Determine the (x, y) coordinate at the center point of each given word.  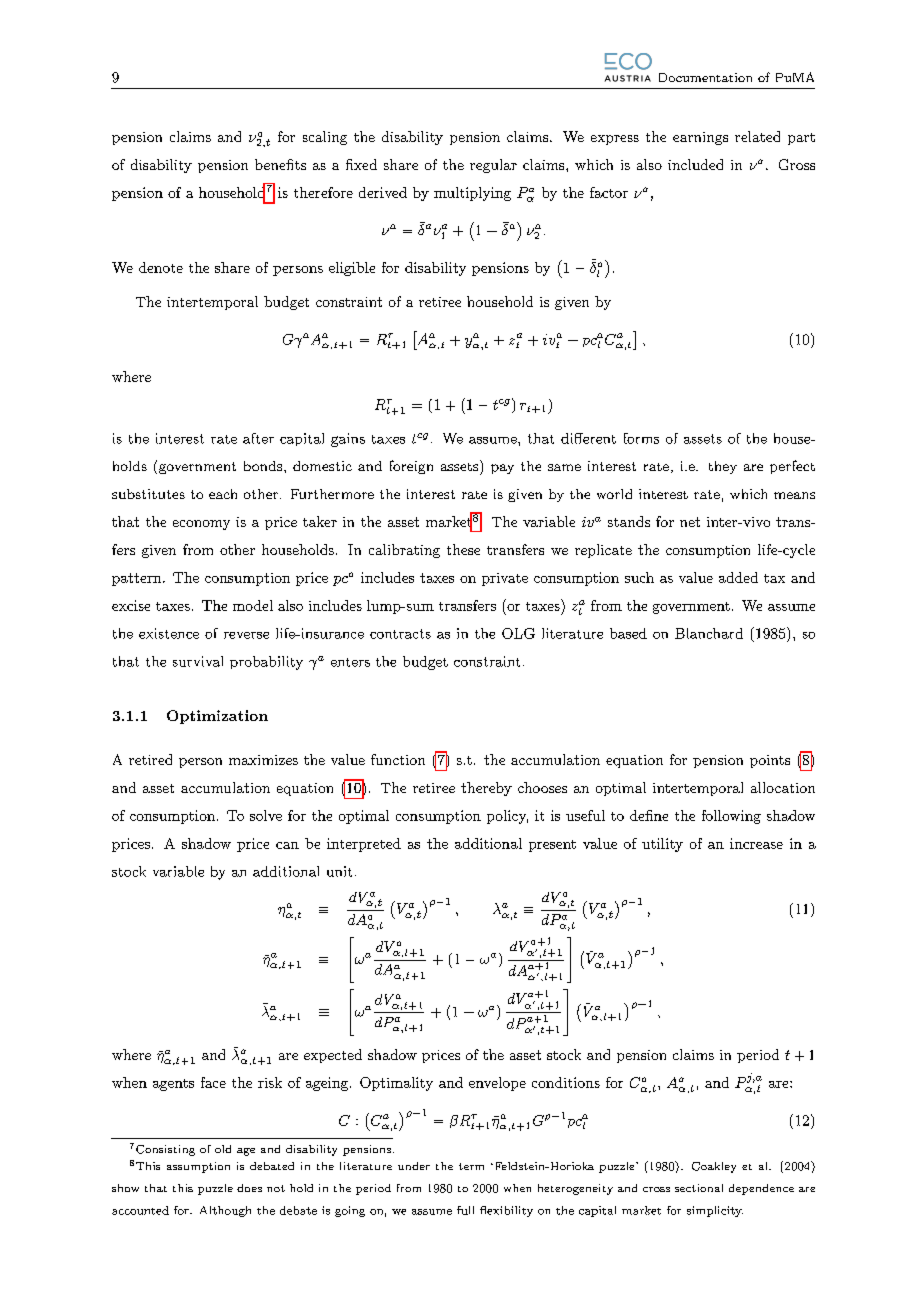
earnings (700, 138)
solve (266, 815)
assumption (198, 1167)
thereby (486, 789)
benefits (280, 164)
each (223, 494)
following (731, 817)
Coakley (714, 1167)
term (471, 1166)
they (723, 467)
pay (502, 469)
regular (493, 166)
